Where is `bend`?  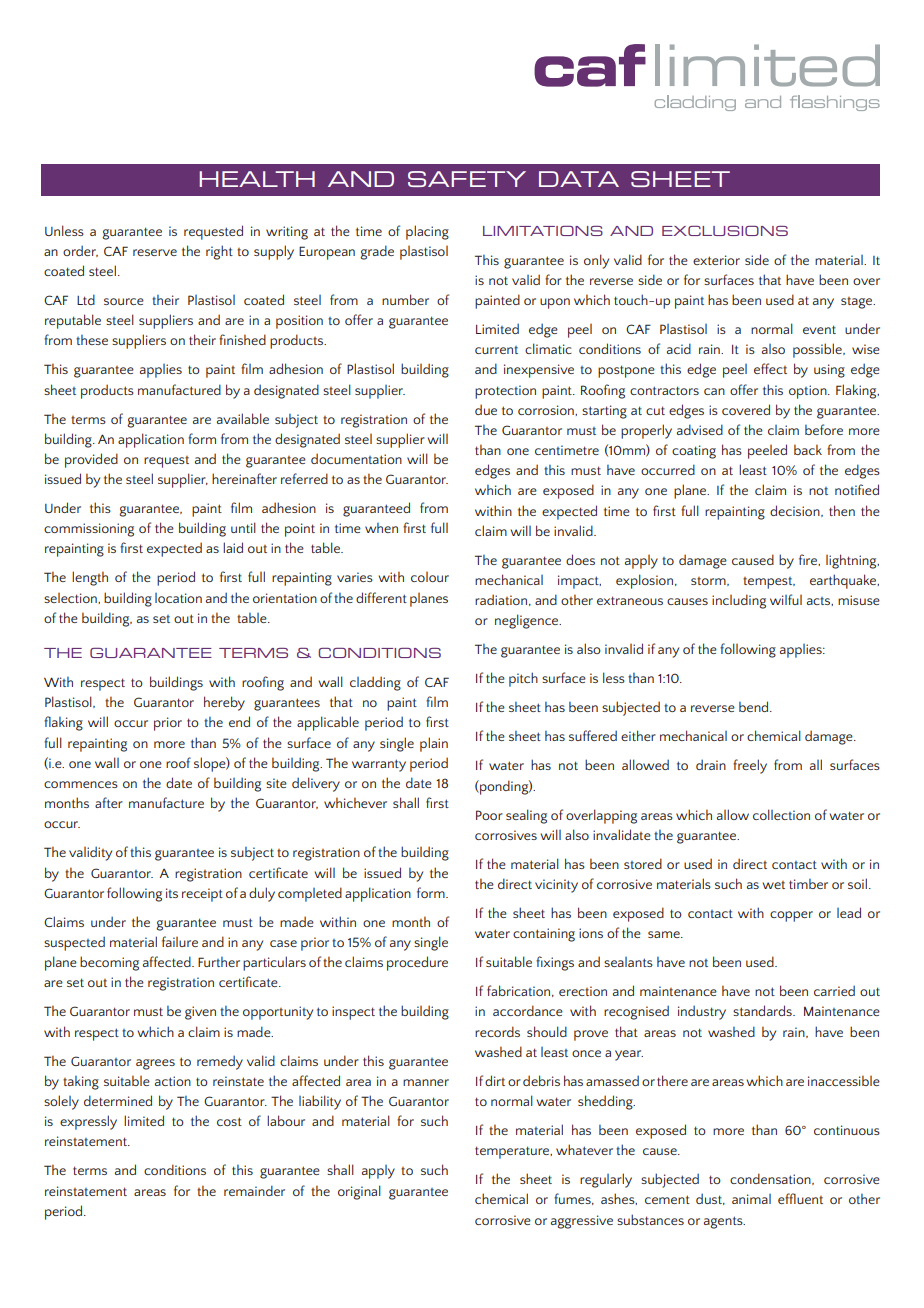
bend is located at coordinates (755, 706).
